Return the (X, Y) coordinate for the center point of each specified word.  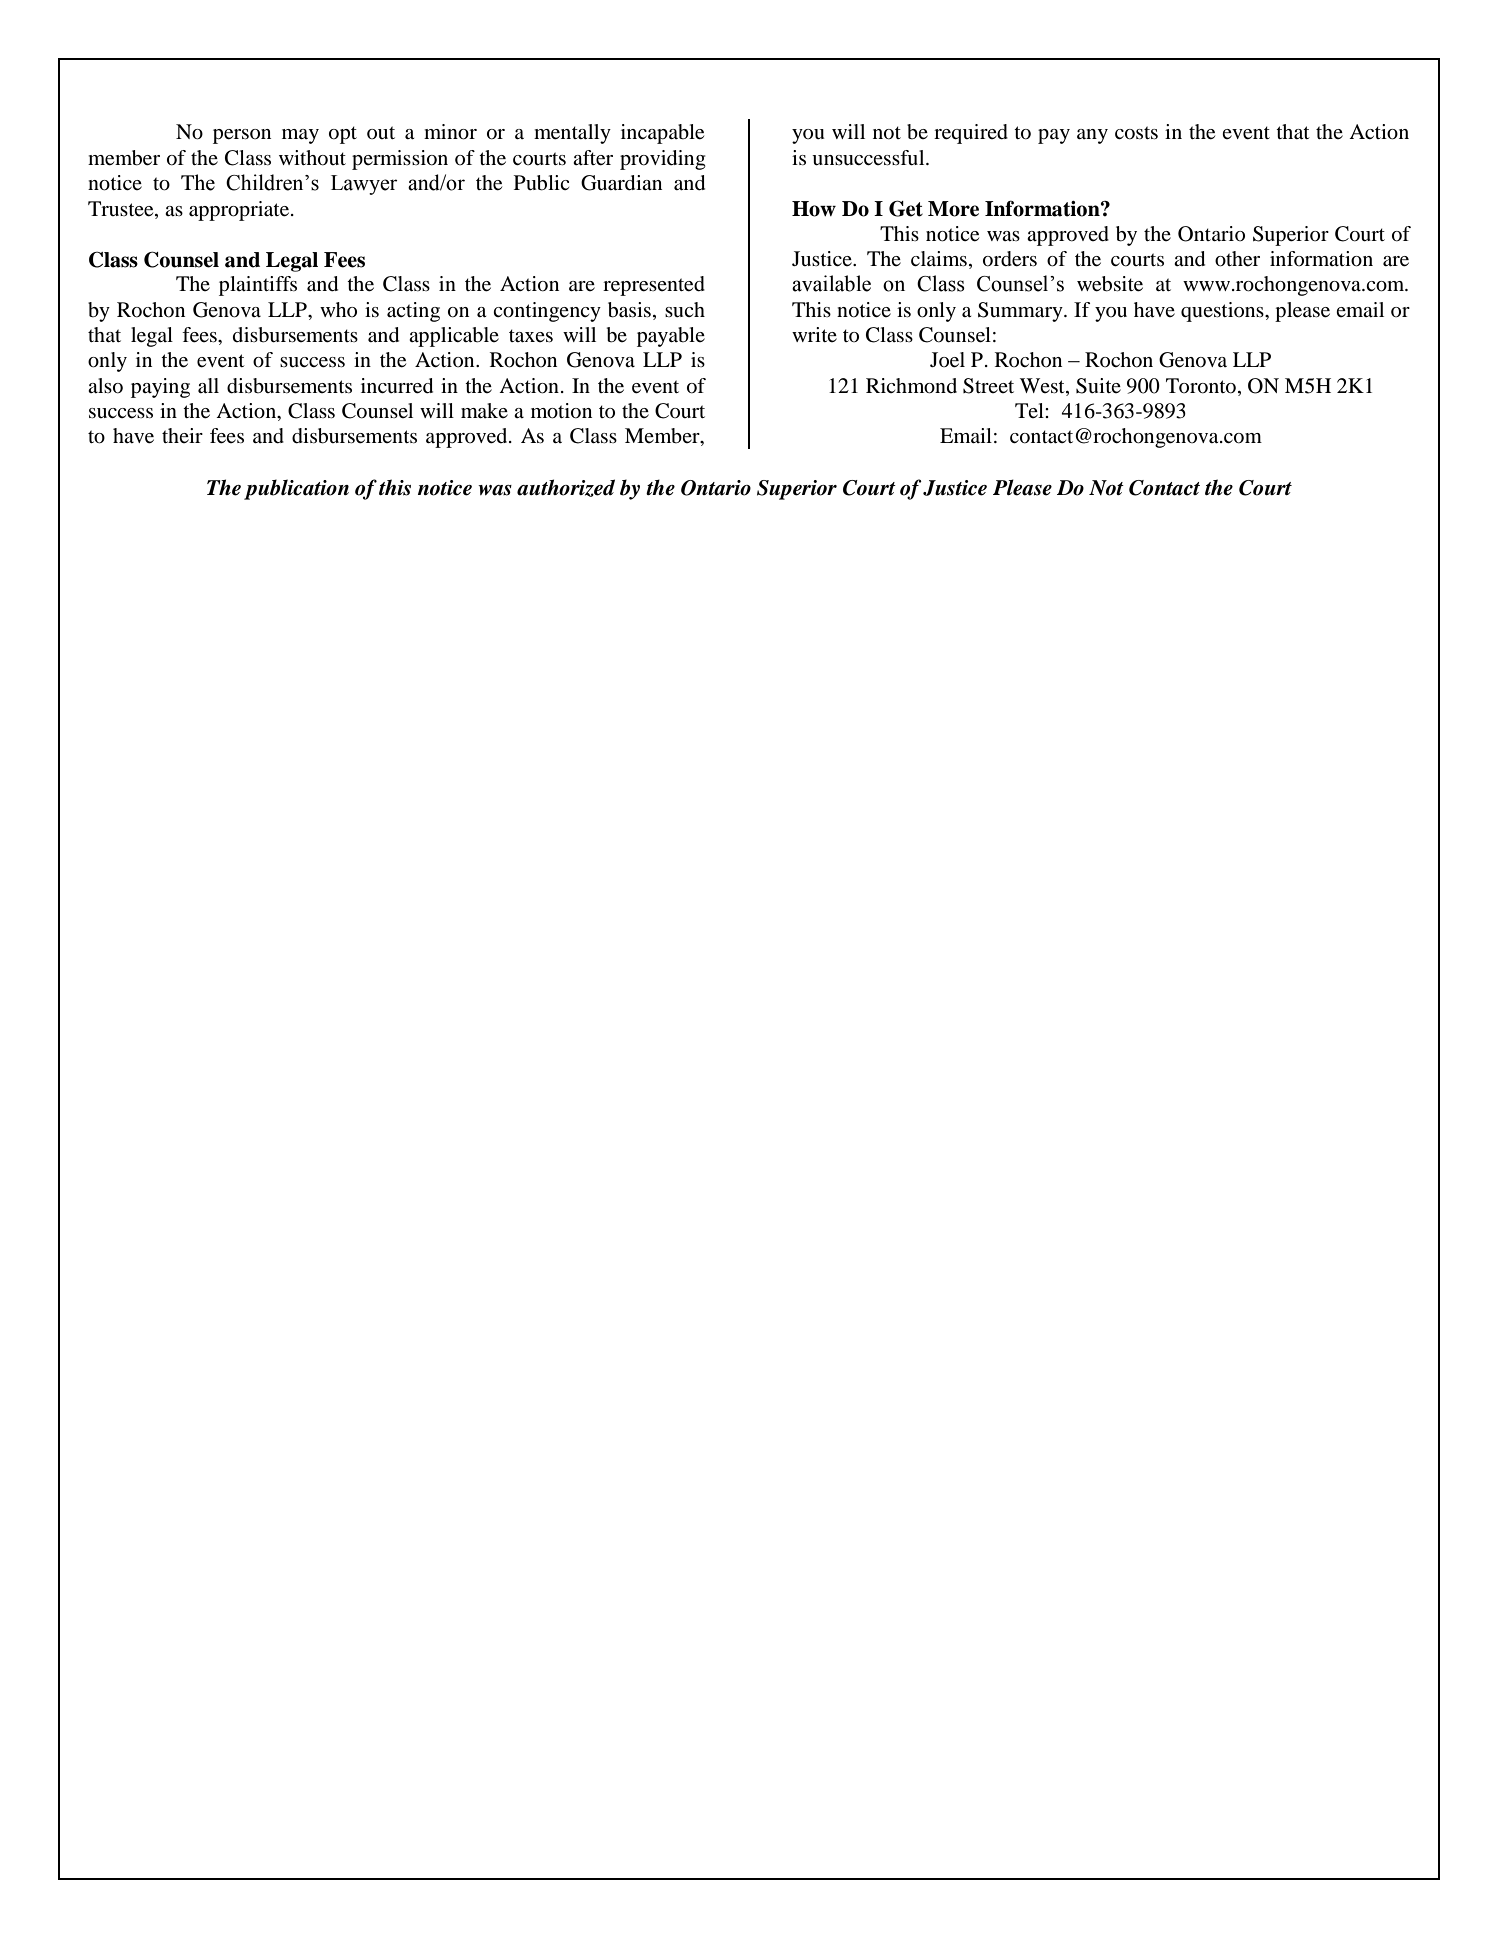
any (1092, 136)
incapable (662, 134)
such (685, 309)
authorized (566, 488)
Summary (1021, 312)
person (242, 136)
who (338, 309)
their (182, 435)
